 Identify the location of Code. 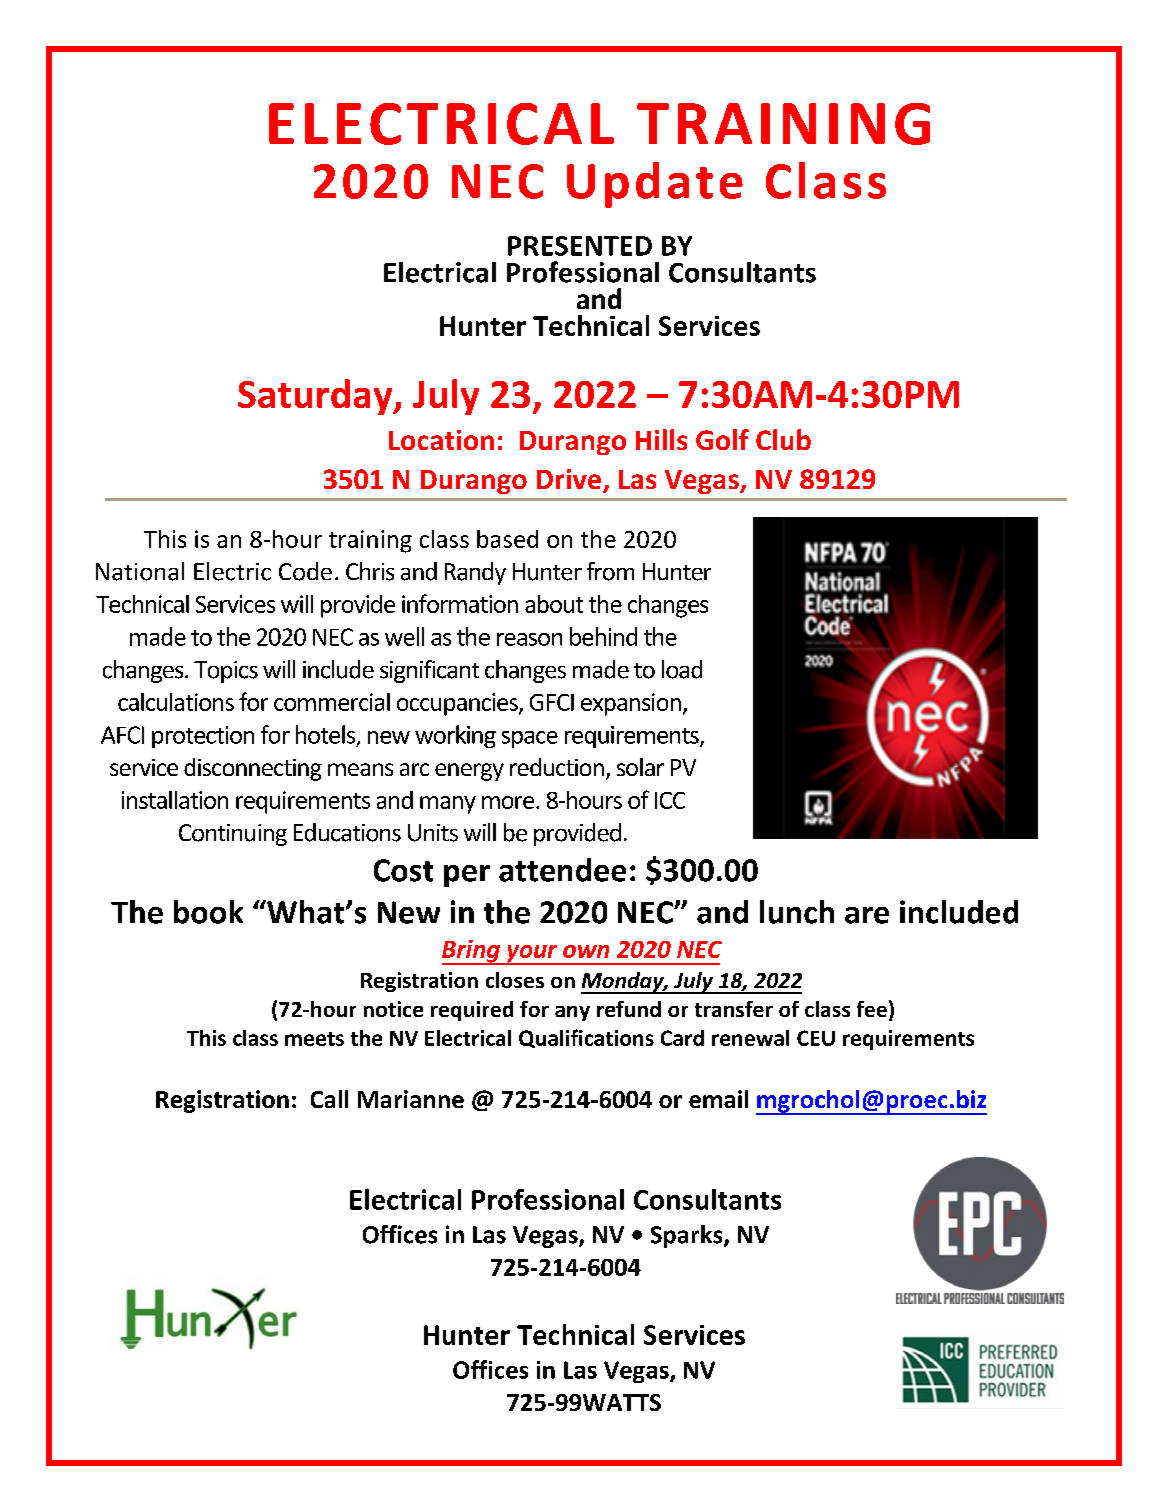
(305, 571).
